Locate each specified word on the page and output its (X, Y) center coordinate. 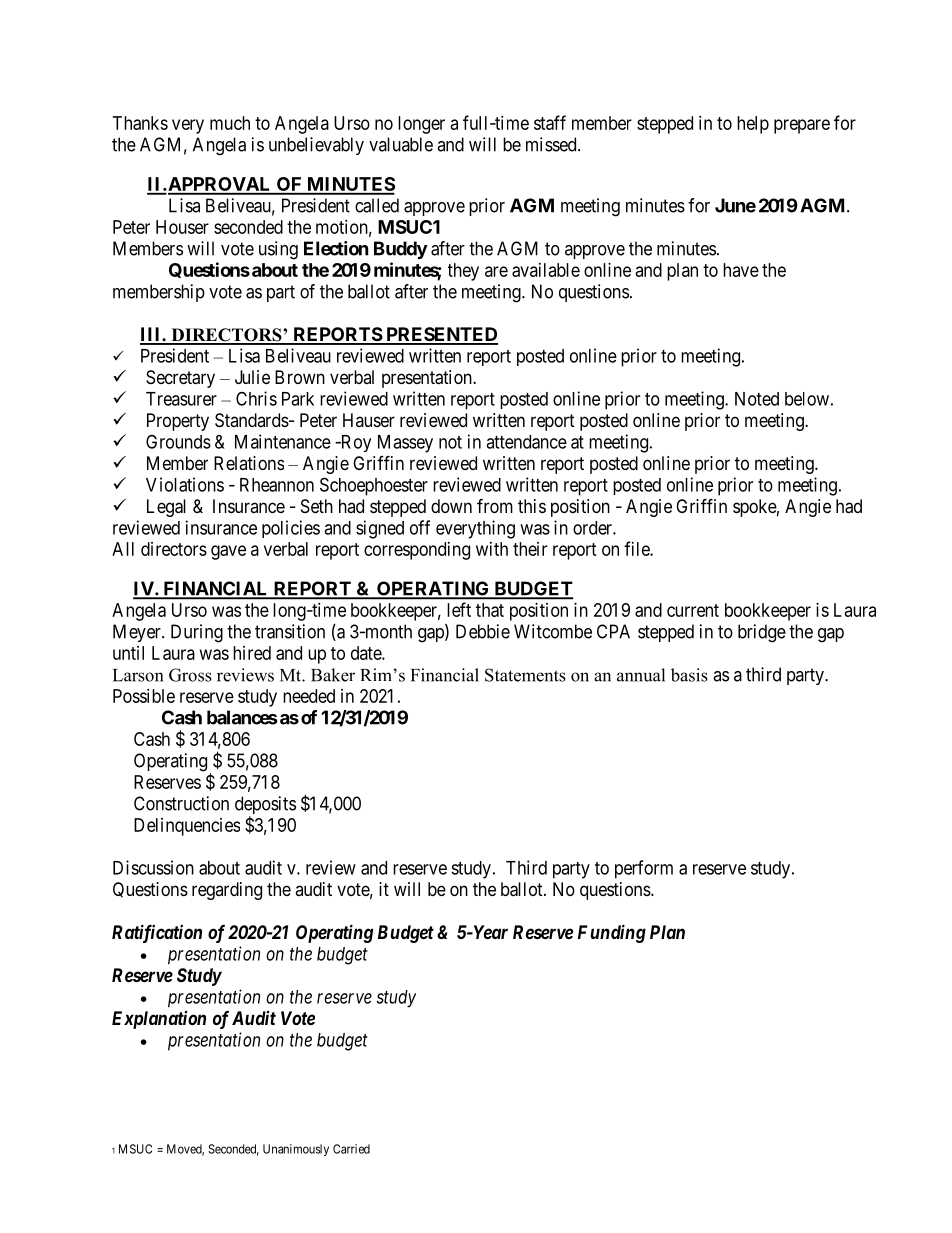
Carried (351, 1149)
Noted (757, 399)
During (197, 633)
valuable (401, 144)
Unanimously (296, 1150)
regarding (227, 891)
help (753, 125)
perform (644, 869)
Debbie (483, 631)
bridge (762, 633)
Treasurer (181, 399)
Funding (612, 933)
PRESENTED (441, 335)
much (230, 123)
